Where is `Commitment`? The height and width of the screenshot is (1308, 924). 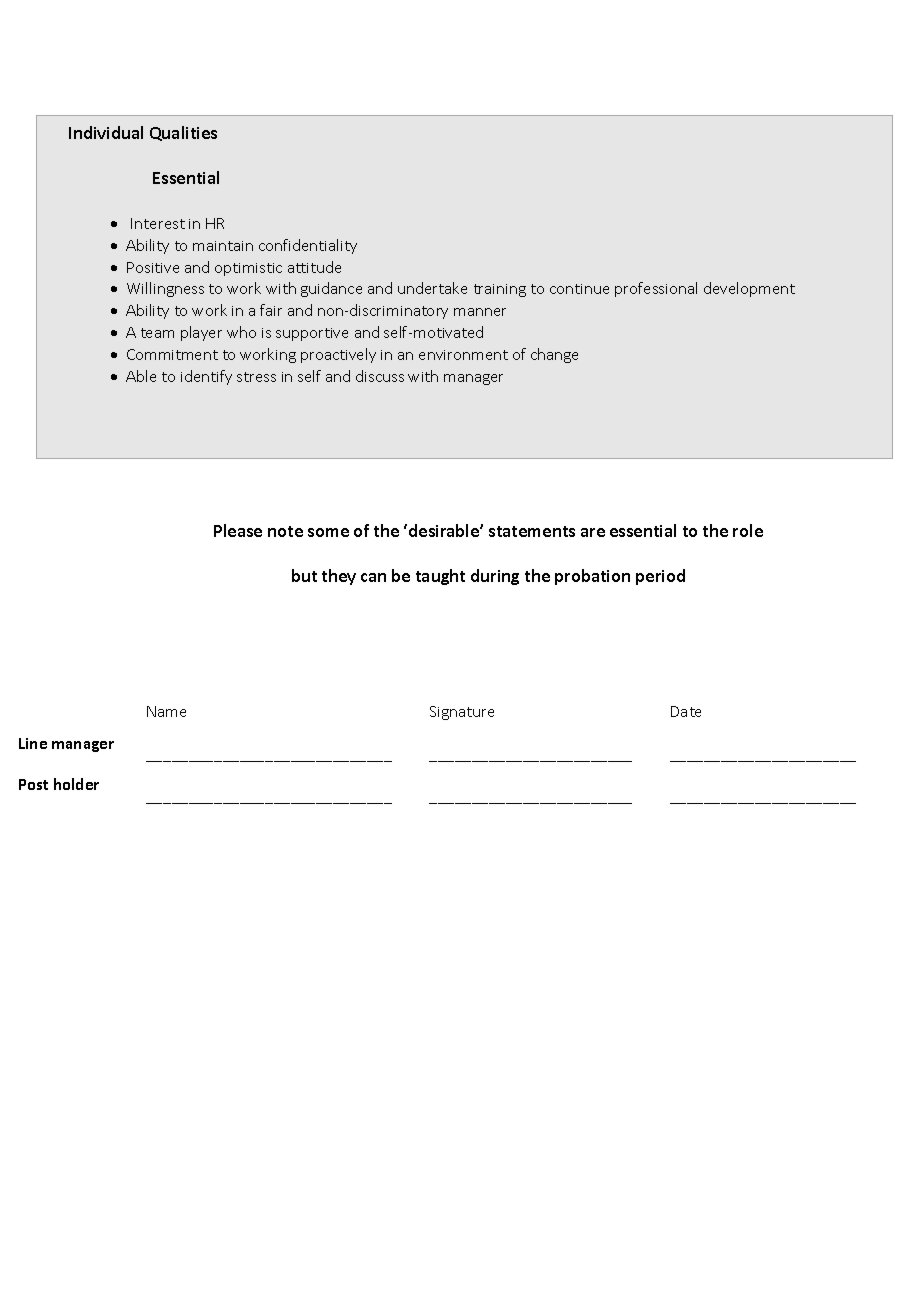
Commitment is located at coordinates (172, 354).
